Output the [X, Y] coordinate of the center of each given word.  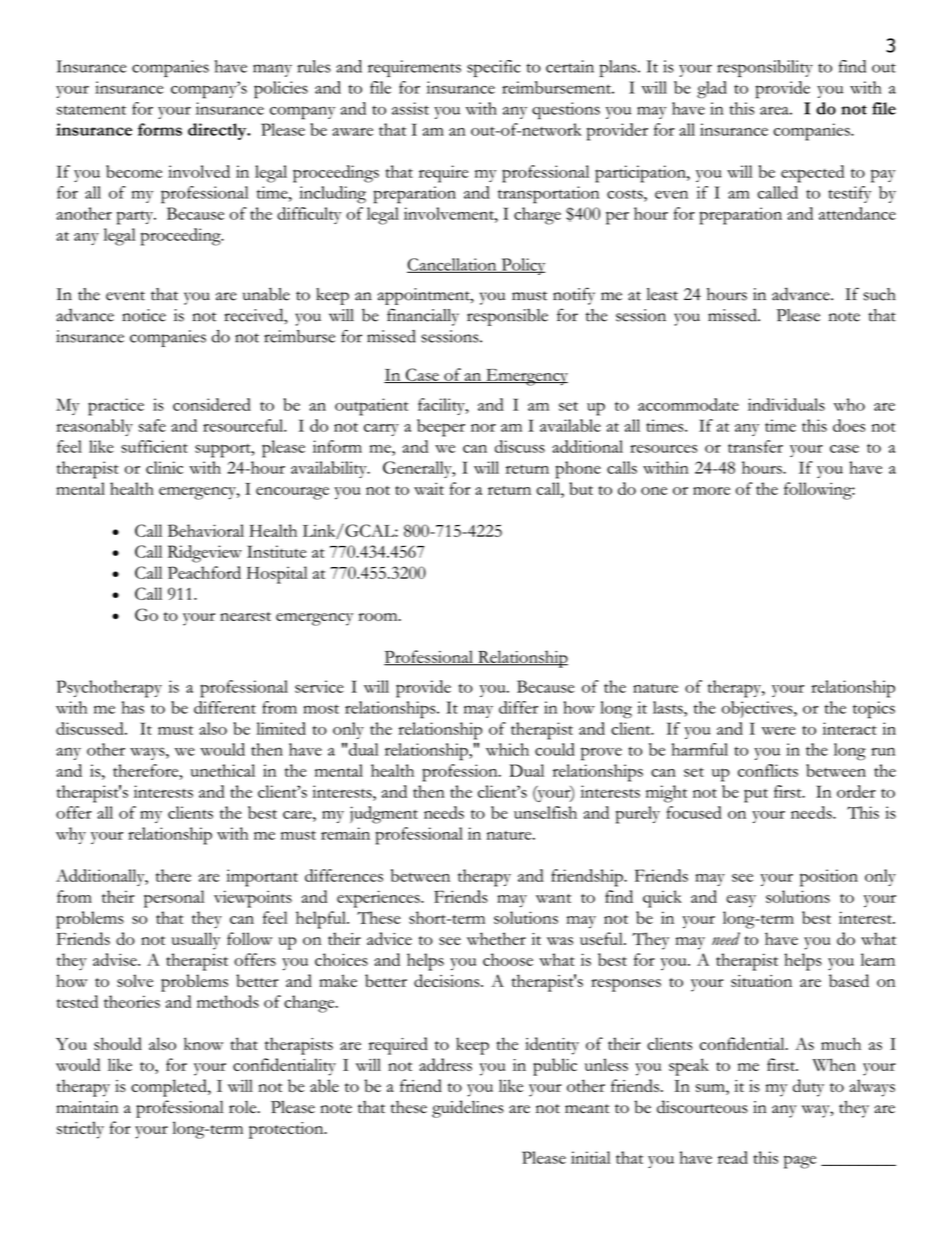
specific [493, 68]
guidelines [468, 1109]
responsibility [765, 68]
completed [170, 1088]
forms [160, 129]
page [800, 1162]
